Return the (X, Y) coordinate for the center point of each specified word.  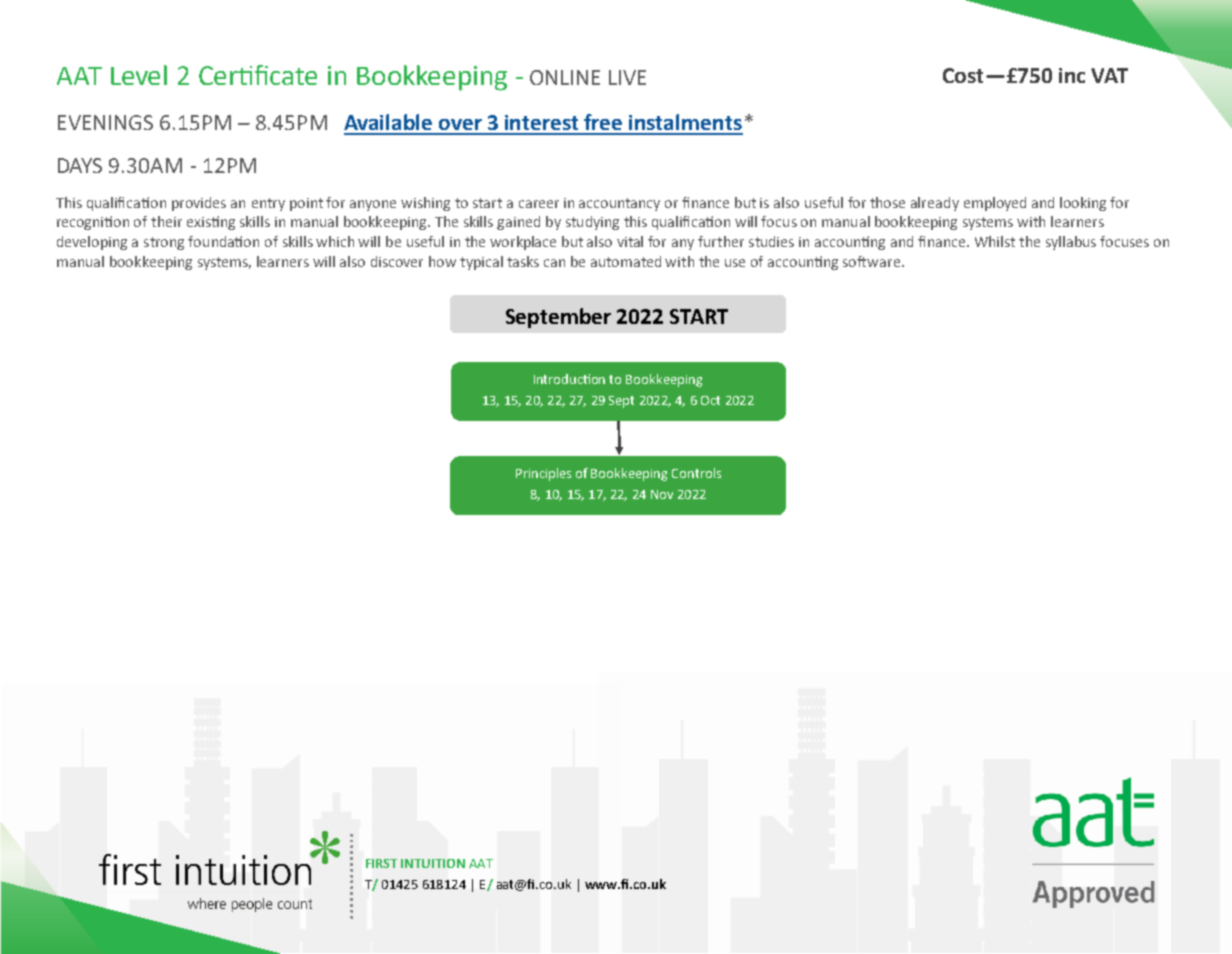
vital (630, 241)
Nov (662, 494)
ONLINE (565, 77)
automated (626, 261)
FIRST (381, 863)
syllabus (1071, 243)
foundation (223, 241)
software (873, 261)
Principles (543, 474)
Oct (710, 400)
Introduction (569, 379)
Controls (696, 473)
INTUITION (433, 863)
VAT (1109, 75)
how (442, 261)
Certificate (258, 75)
